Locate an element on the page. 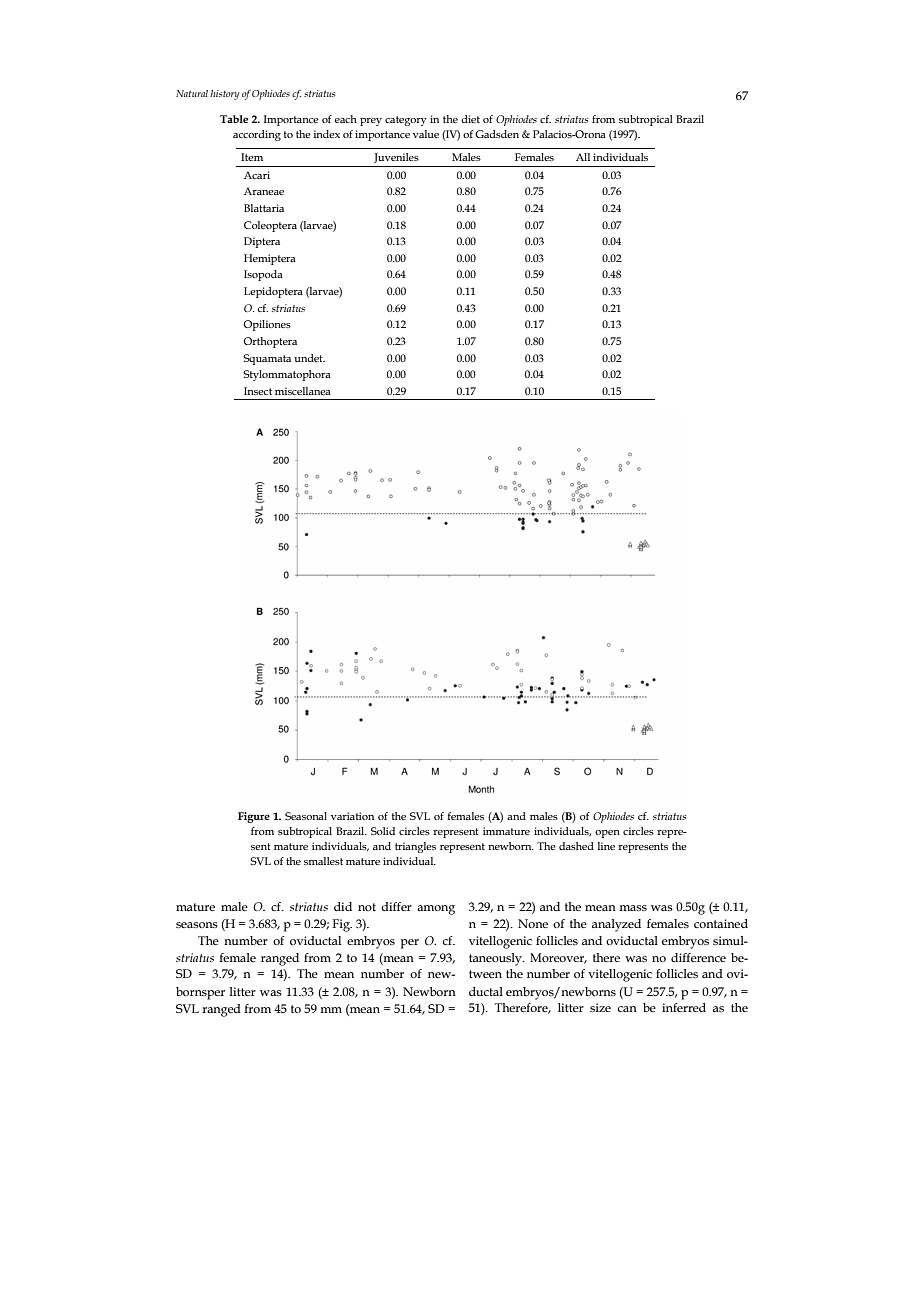 This document has height=1308, width=924. diet is located at coordinates (470, 119).
